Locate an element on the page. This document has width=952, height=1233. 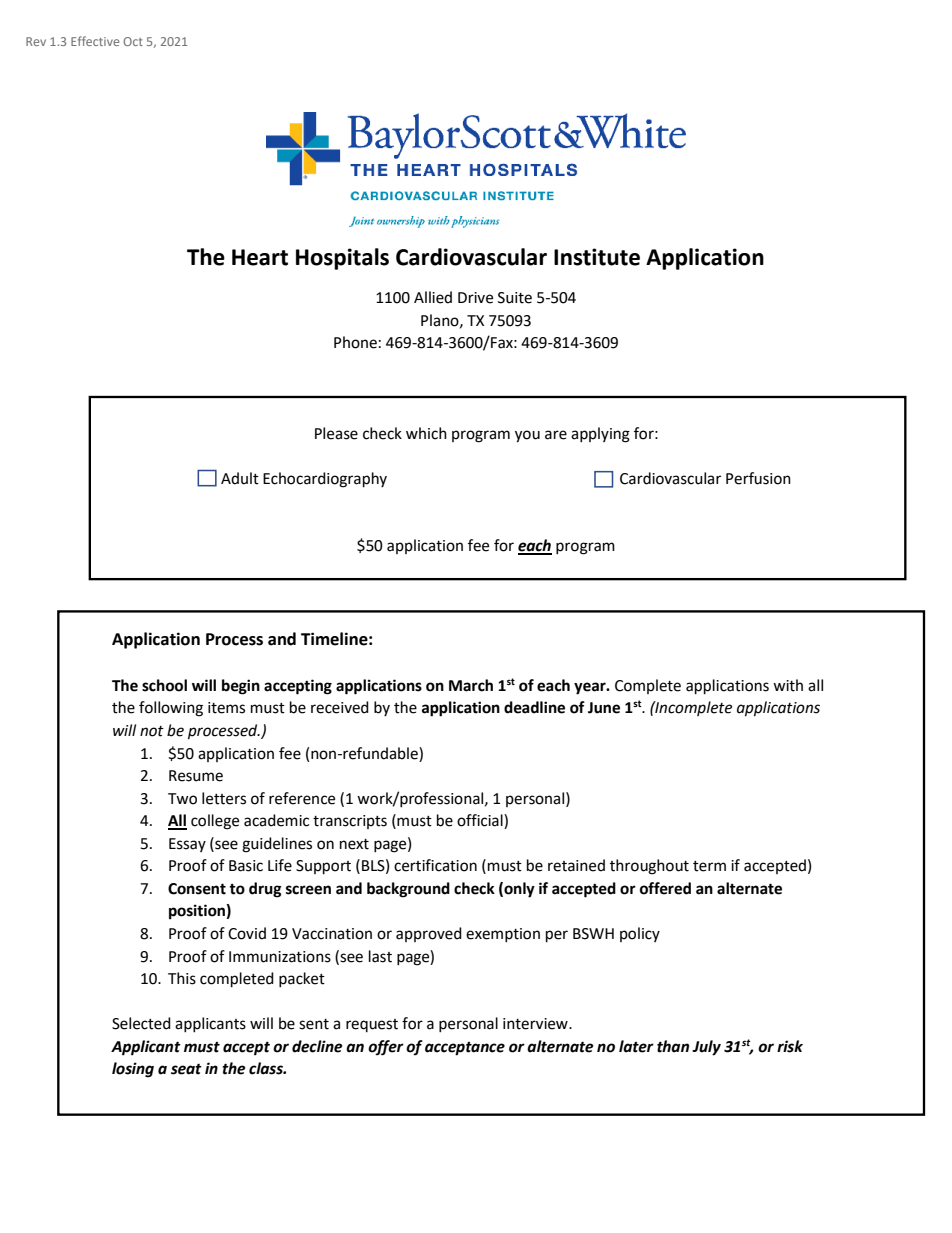
transcripts is located at coordinates (350, 822).
